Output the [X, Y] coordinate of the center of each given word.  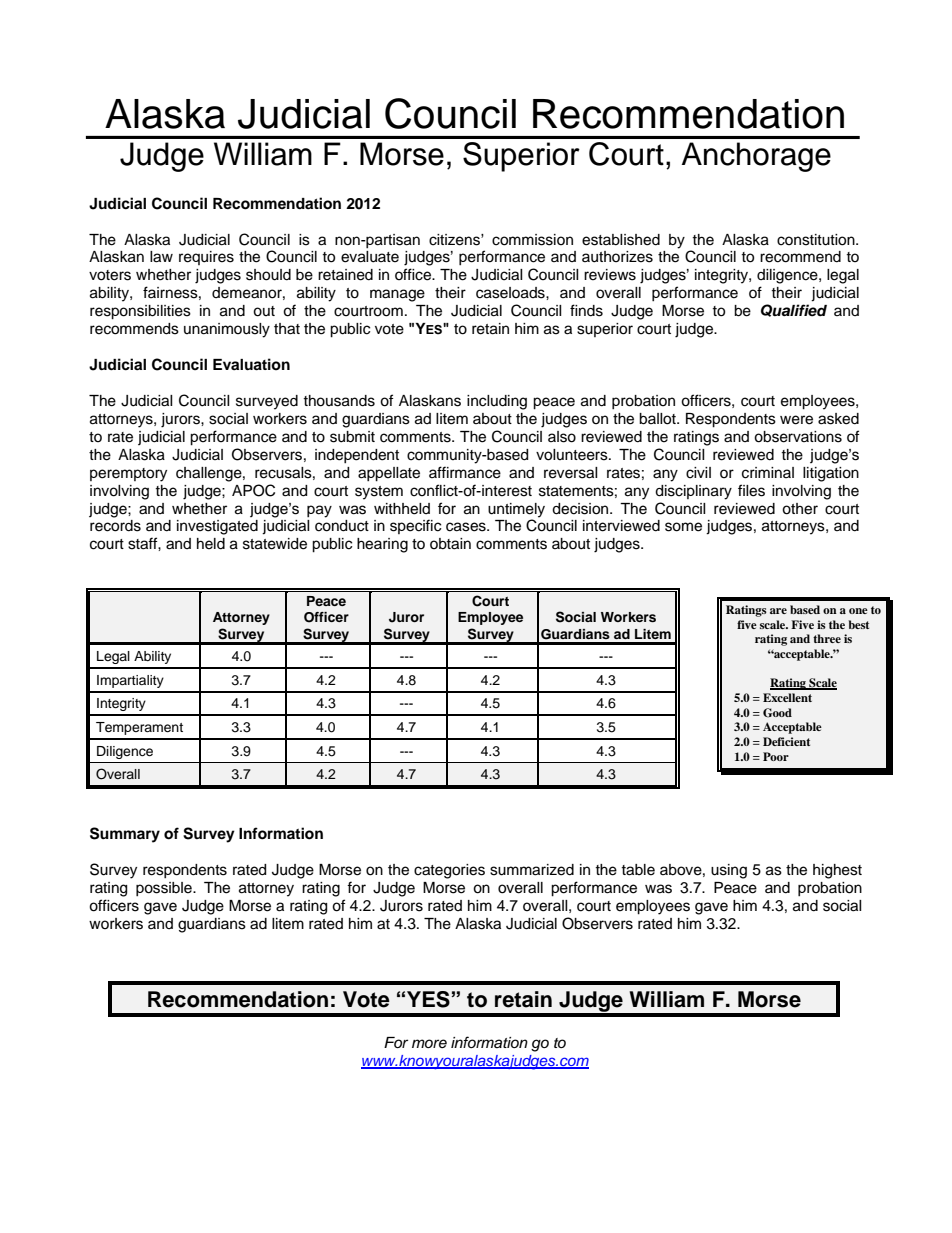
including [497, 402]
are [778, 611]
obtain [450, 544]
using [729, 871]
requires [206, 258]
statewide [275, 544]
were [796, 420]
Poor [776, 756]
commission [532, 240]
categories [449, 871]
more [429, 1043]
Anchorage [756, 157]
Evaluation [251, 364]
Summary [125, 835]
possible [165, 889]
